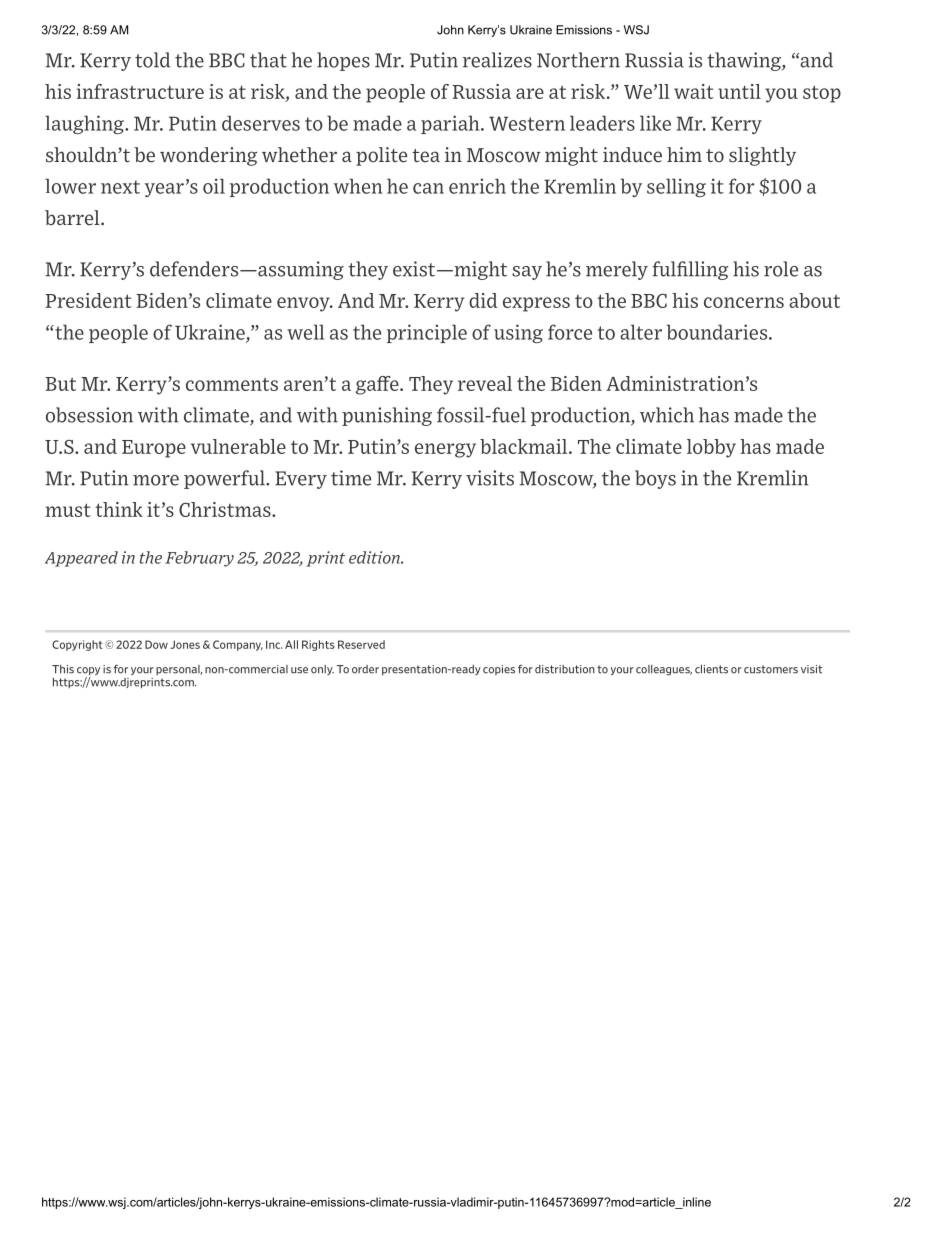 This screenshot has width=952, height=1233. Describe the element at coordinates (690, 270) in the screenshot. I see `fulfilling` at that location.
